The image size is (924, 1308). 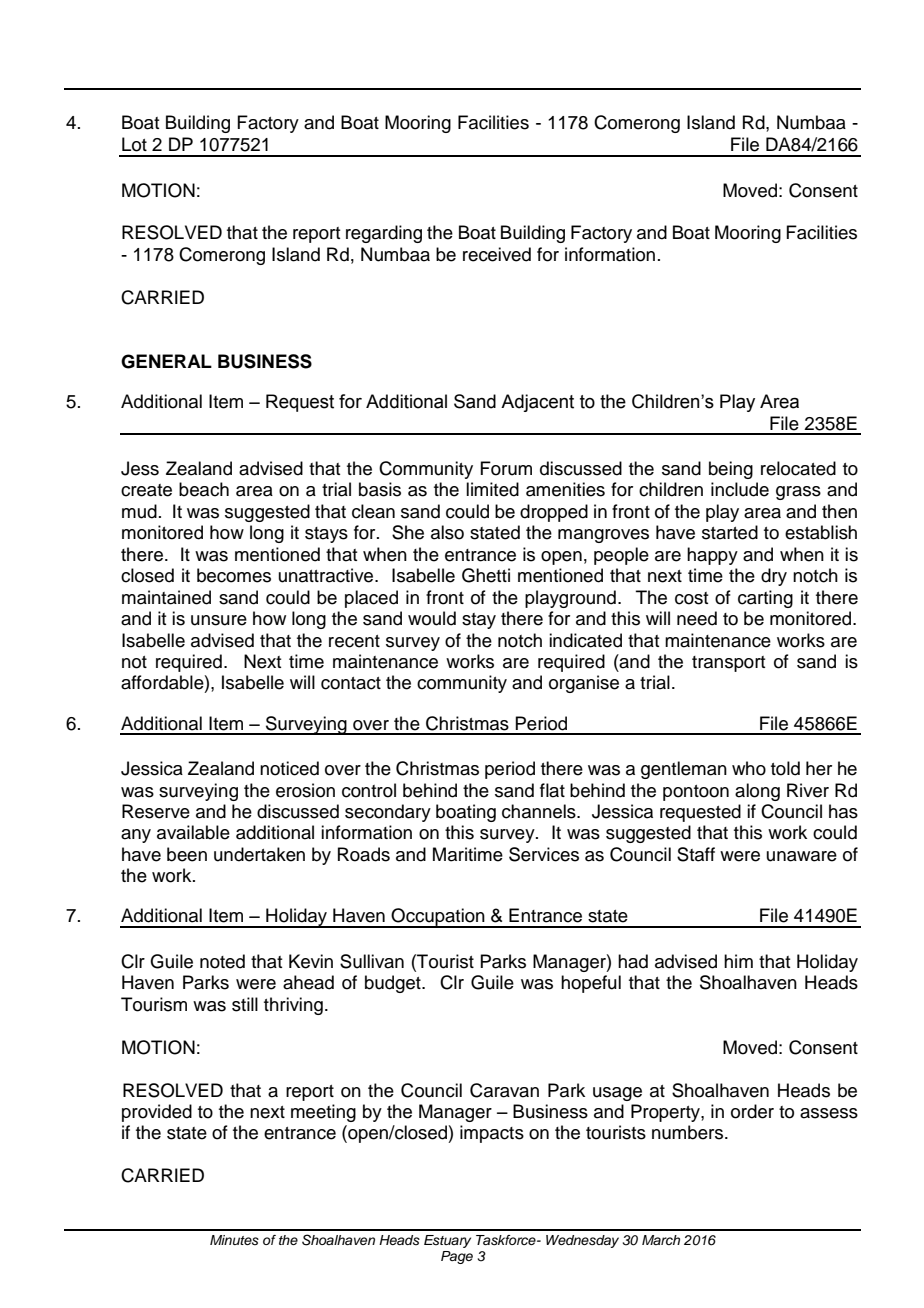 I want to click on March, so click(x=661, y=1240).
